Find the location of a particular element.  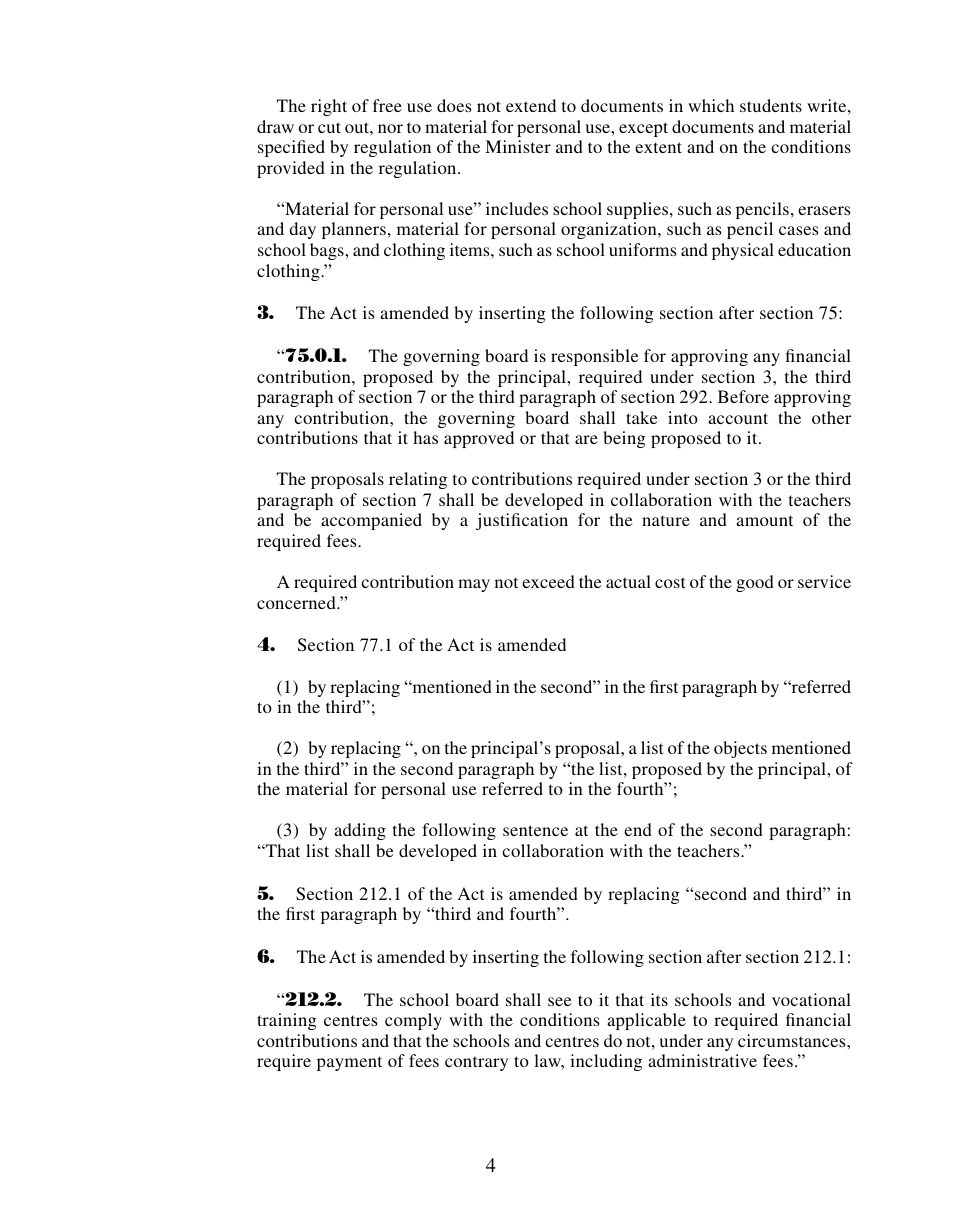

good is located at coordinates (755, 583).
